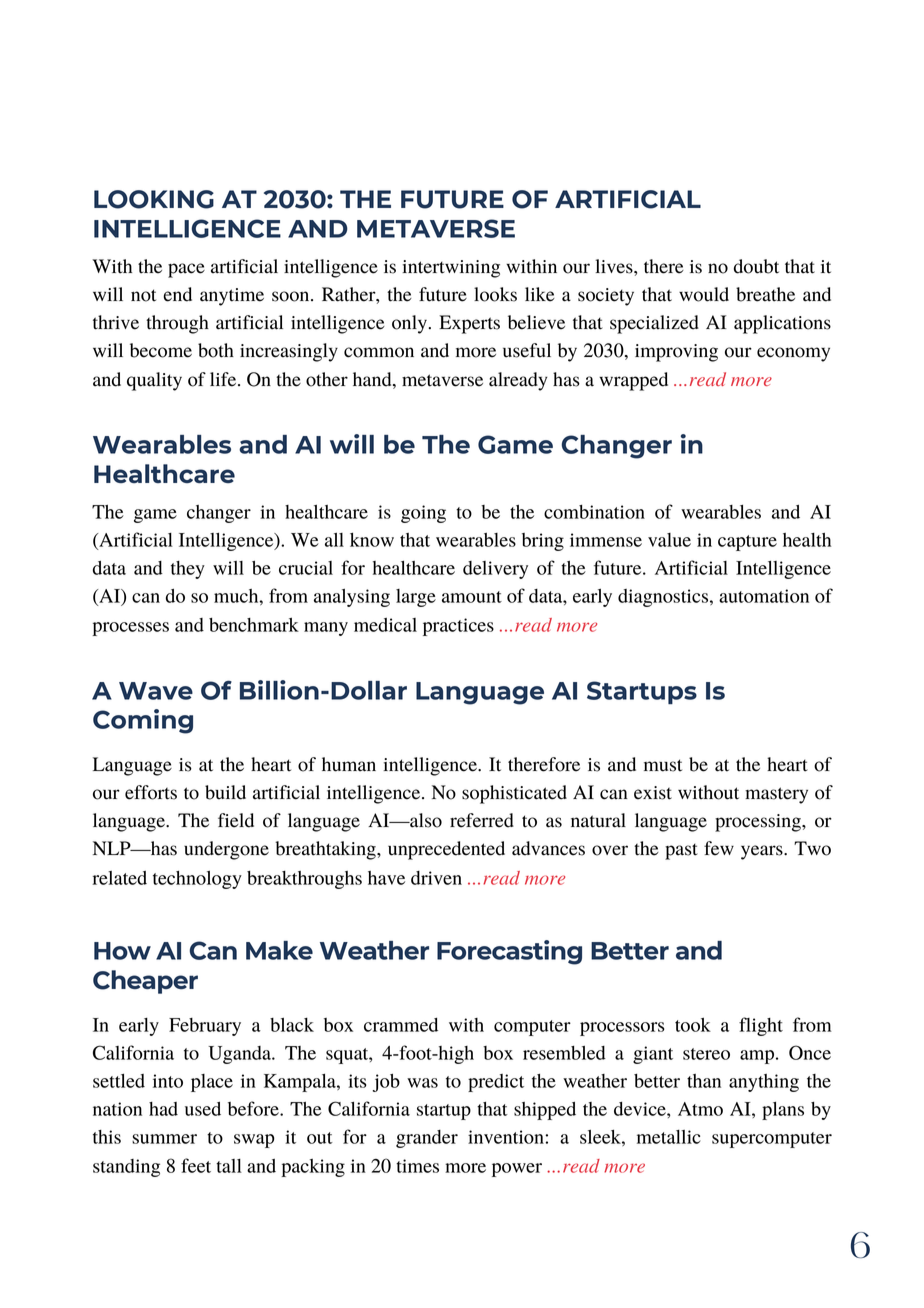 Image resolution: width=924 pixels, height=1308 pixels. I want to click on Wave, so click(156, 691).
